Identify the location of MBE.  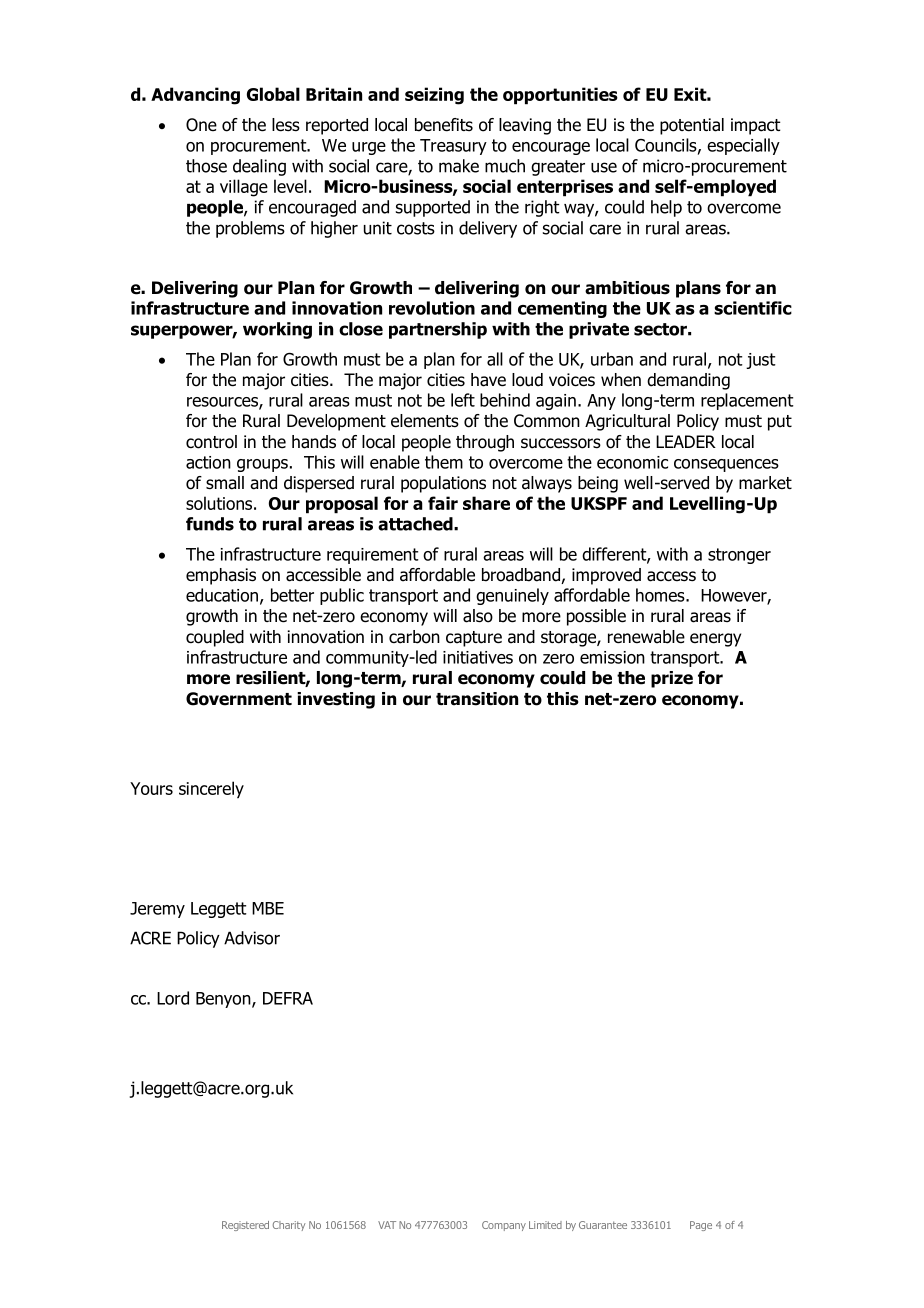
(268, 908).
